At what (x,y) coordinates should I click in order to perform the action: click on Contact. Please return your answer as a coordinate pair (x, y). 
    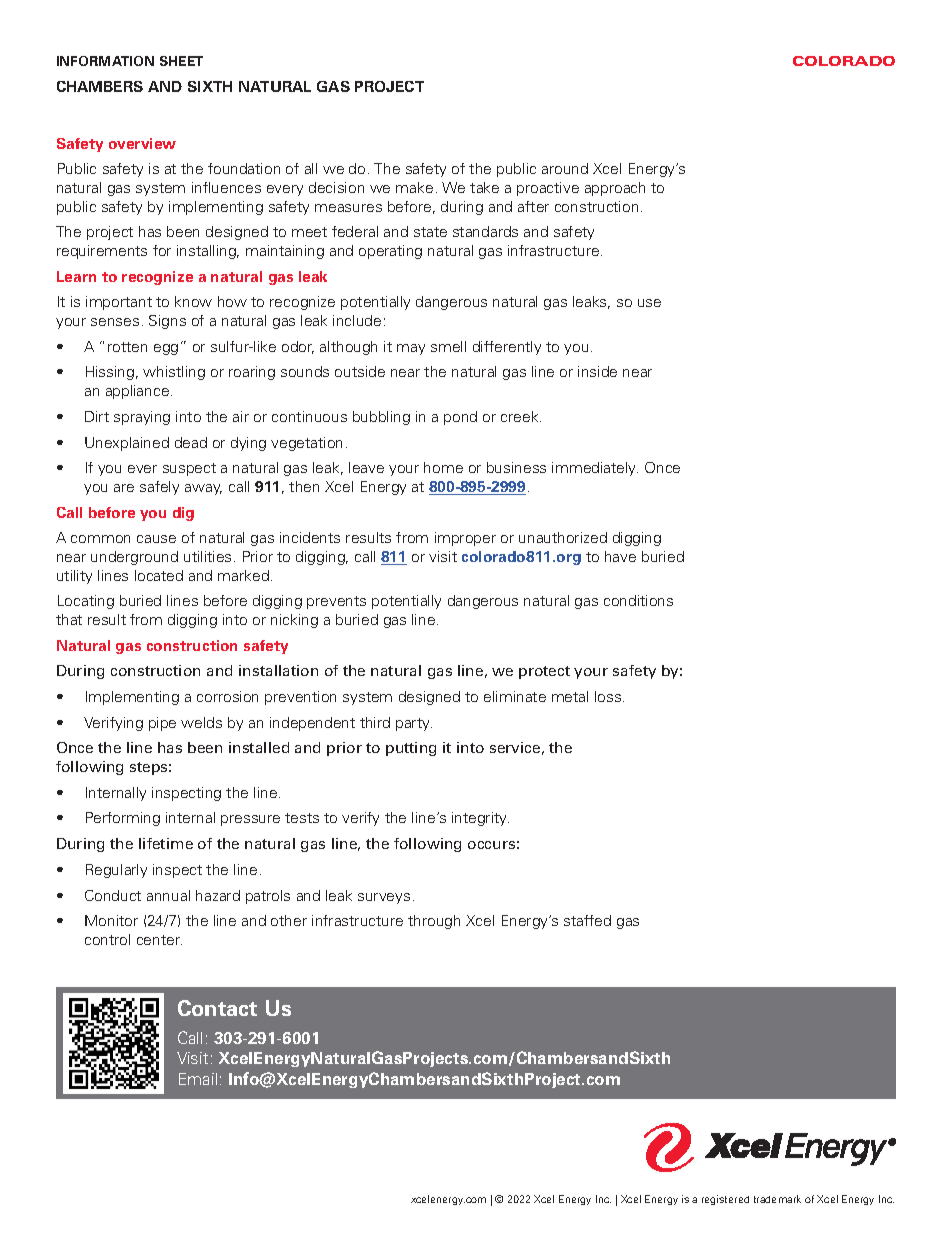
    Looking at the image, I should click on (217, 1008).
